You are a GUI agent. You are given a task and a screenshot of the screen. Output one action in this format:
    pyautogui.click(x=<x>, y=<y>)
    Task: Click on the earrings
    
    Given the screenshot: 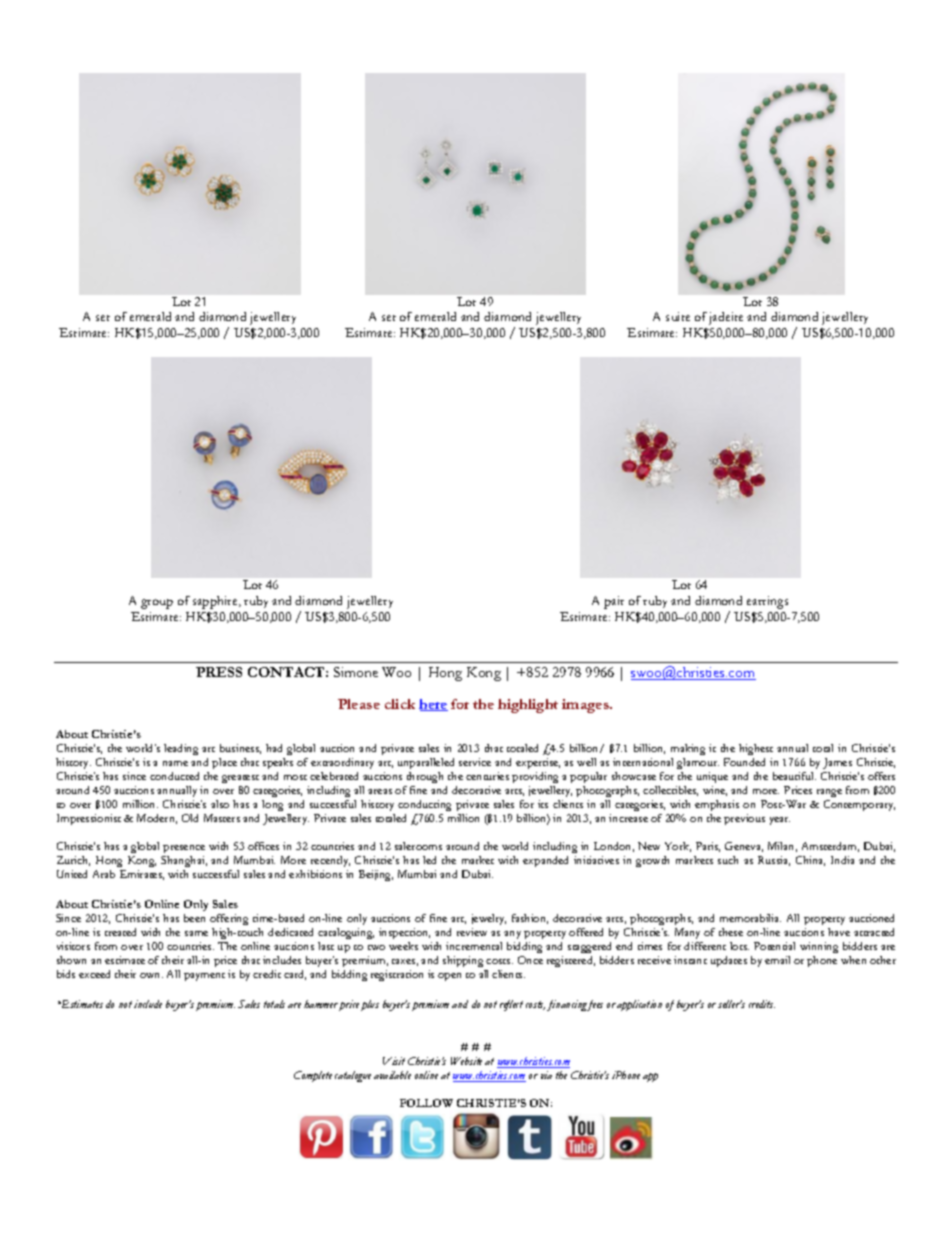 What is the action you would take?
    pyautogui.click(x=767, y=602)
